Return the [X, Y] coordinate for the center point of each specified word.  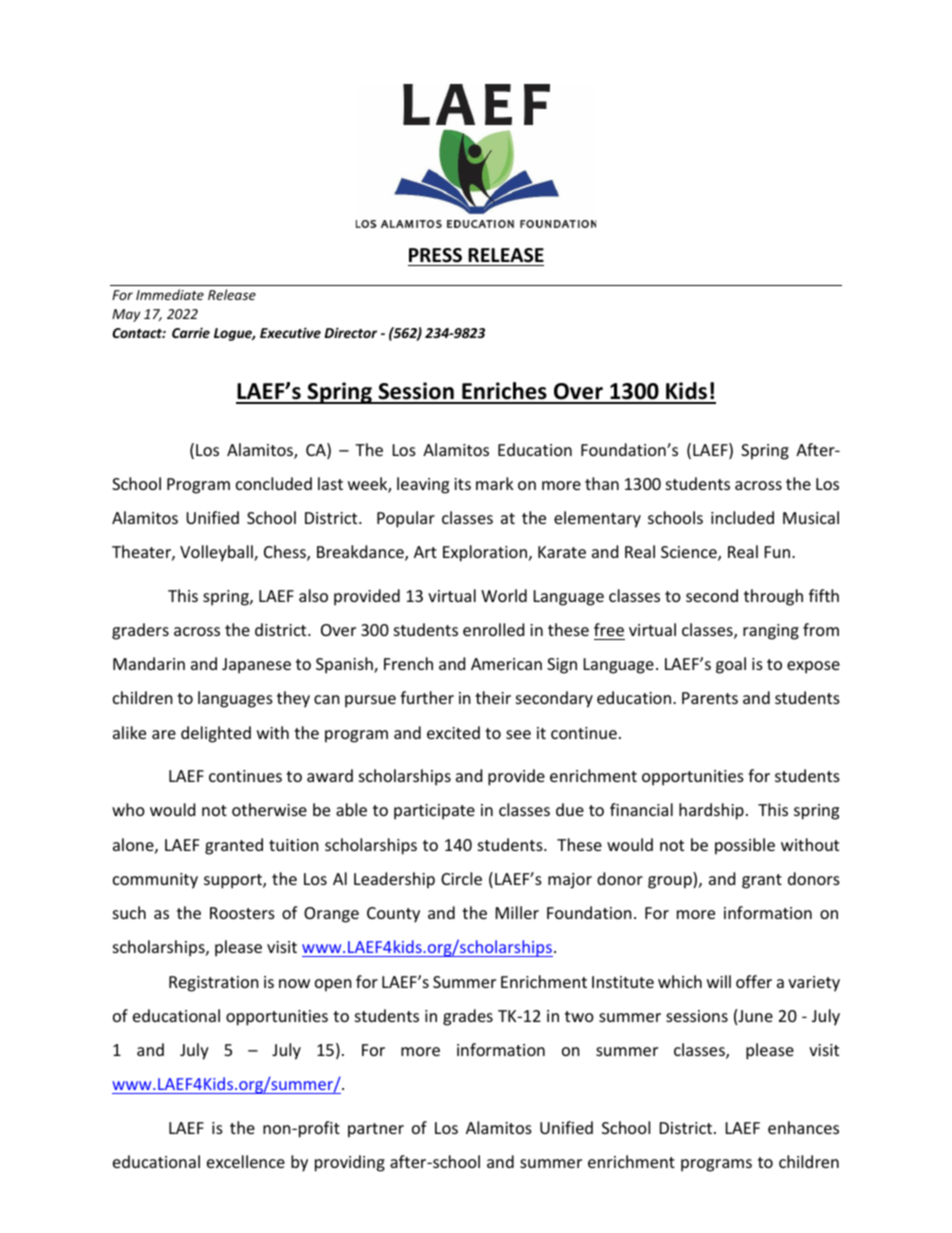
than [602, 483]
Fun [779, 552]
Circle [461, 878]
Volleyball [217, 553]
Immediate [170, 294]
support [234, 881]
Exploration [485, 553]
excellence [246, 1161]
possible [745, 846]
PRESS [435, 255]
